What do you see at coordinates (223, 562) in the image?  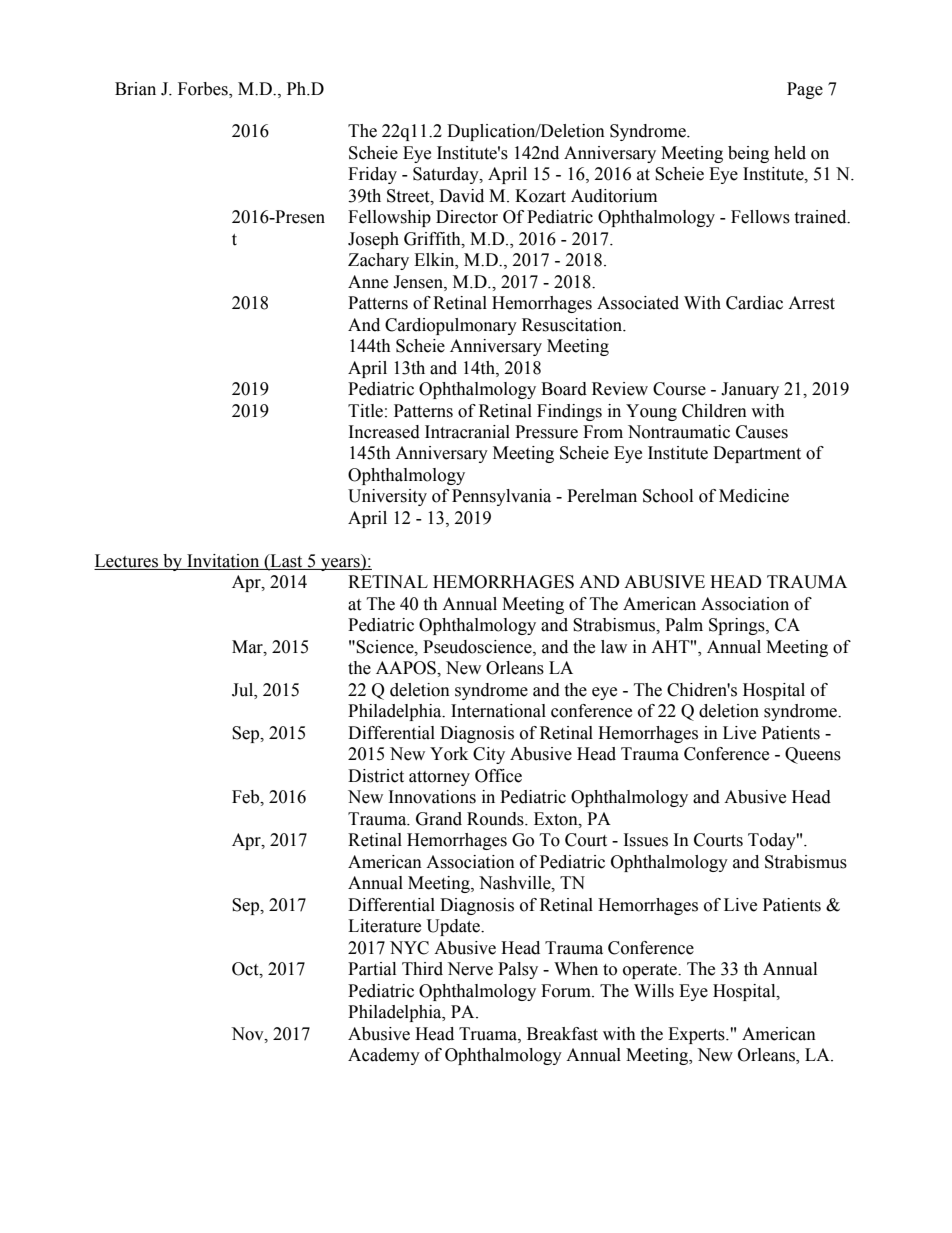 I see `Invitation` at bounding box center [223, 562].
